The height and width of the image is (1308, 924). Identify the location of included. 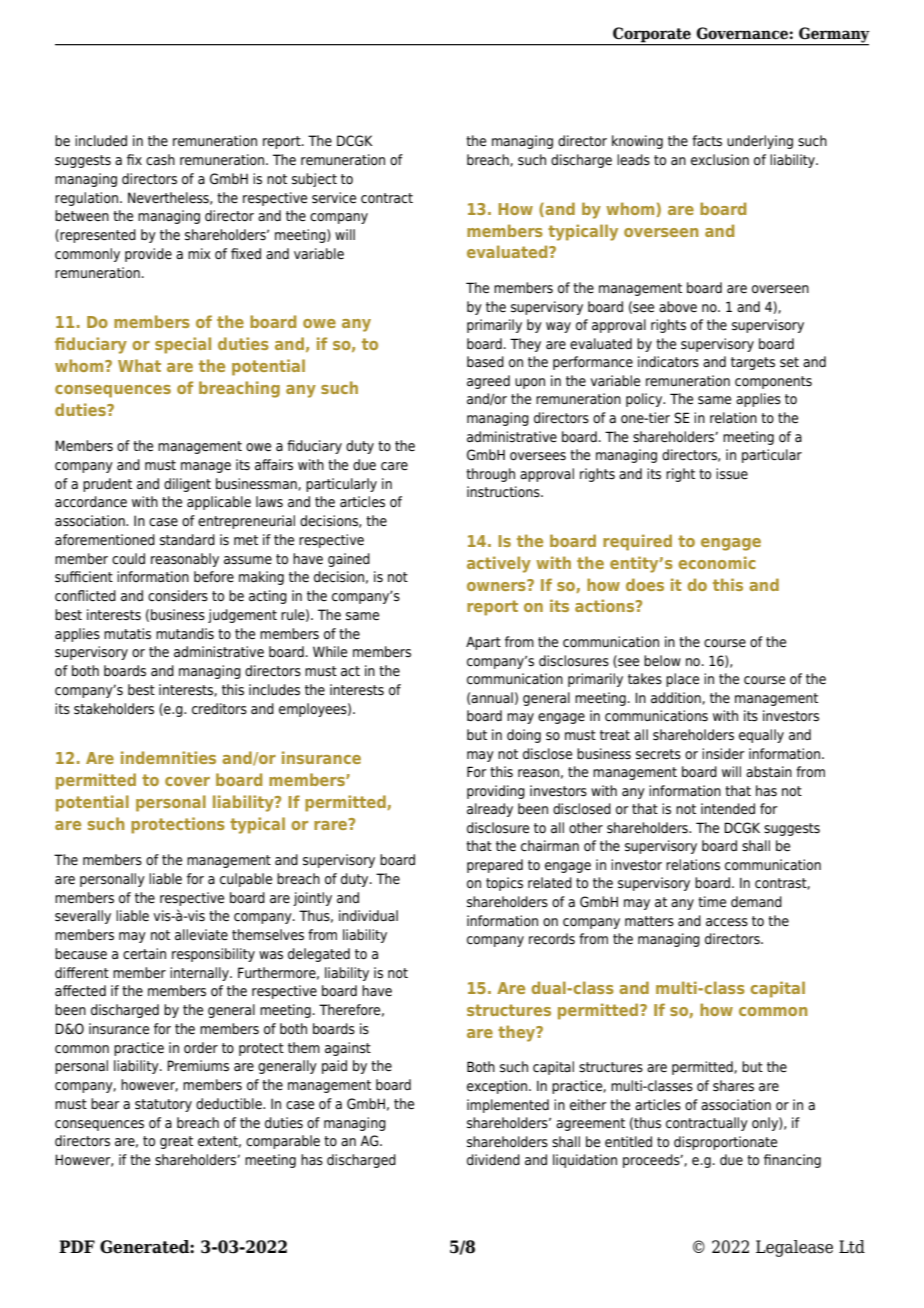
(101, 141).
